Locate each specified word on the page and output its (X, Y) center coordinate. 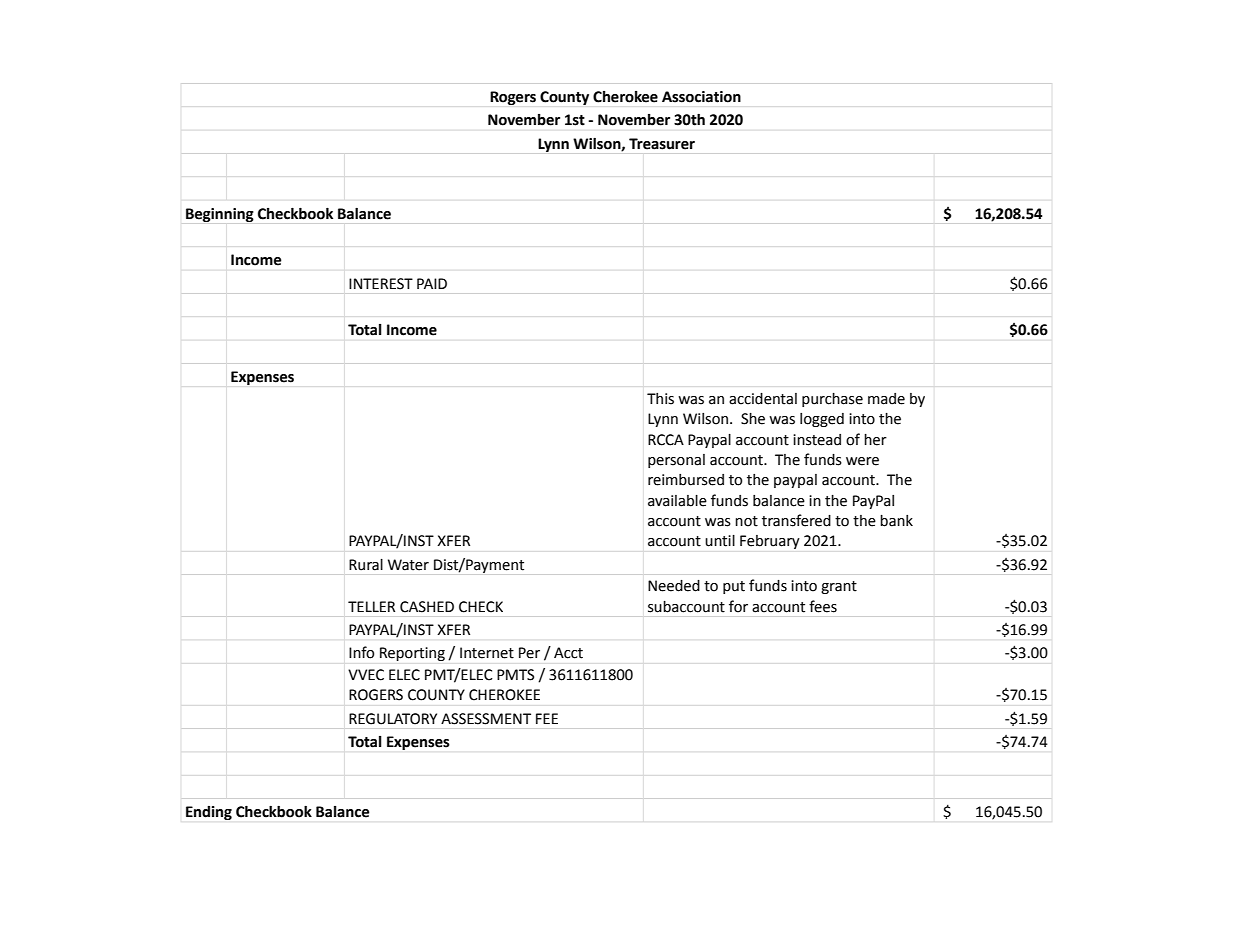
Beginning (220, 215)
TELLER (371, 606)
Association (701, 97)
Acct (568, 653)
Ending (209, 813)
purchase (832, 400)
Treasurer (662, 144)
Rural (366, 565)
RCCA (666, 440)
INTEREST (381, 284)
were (862, 461)
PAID (432, 283)
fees (823, 606)
